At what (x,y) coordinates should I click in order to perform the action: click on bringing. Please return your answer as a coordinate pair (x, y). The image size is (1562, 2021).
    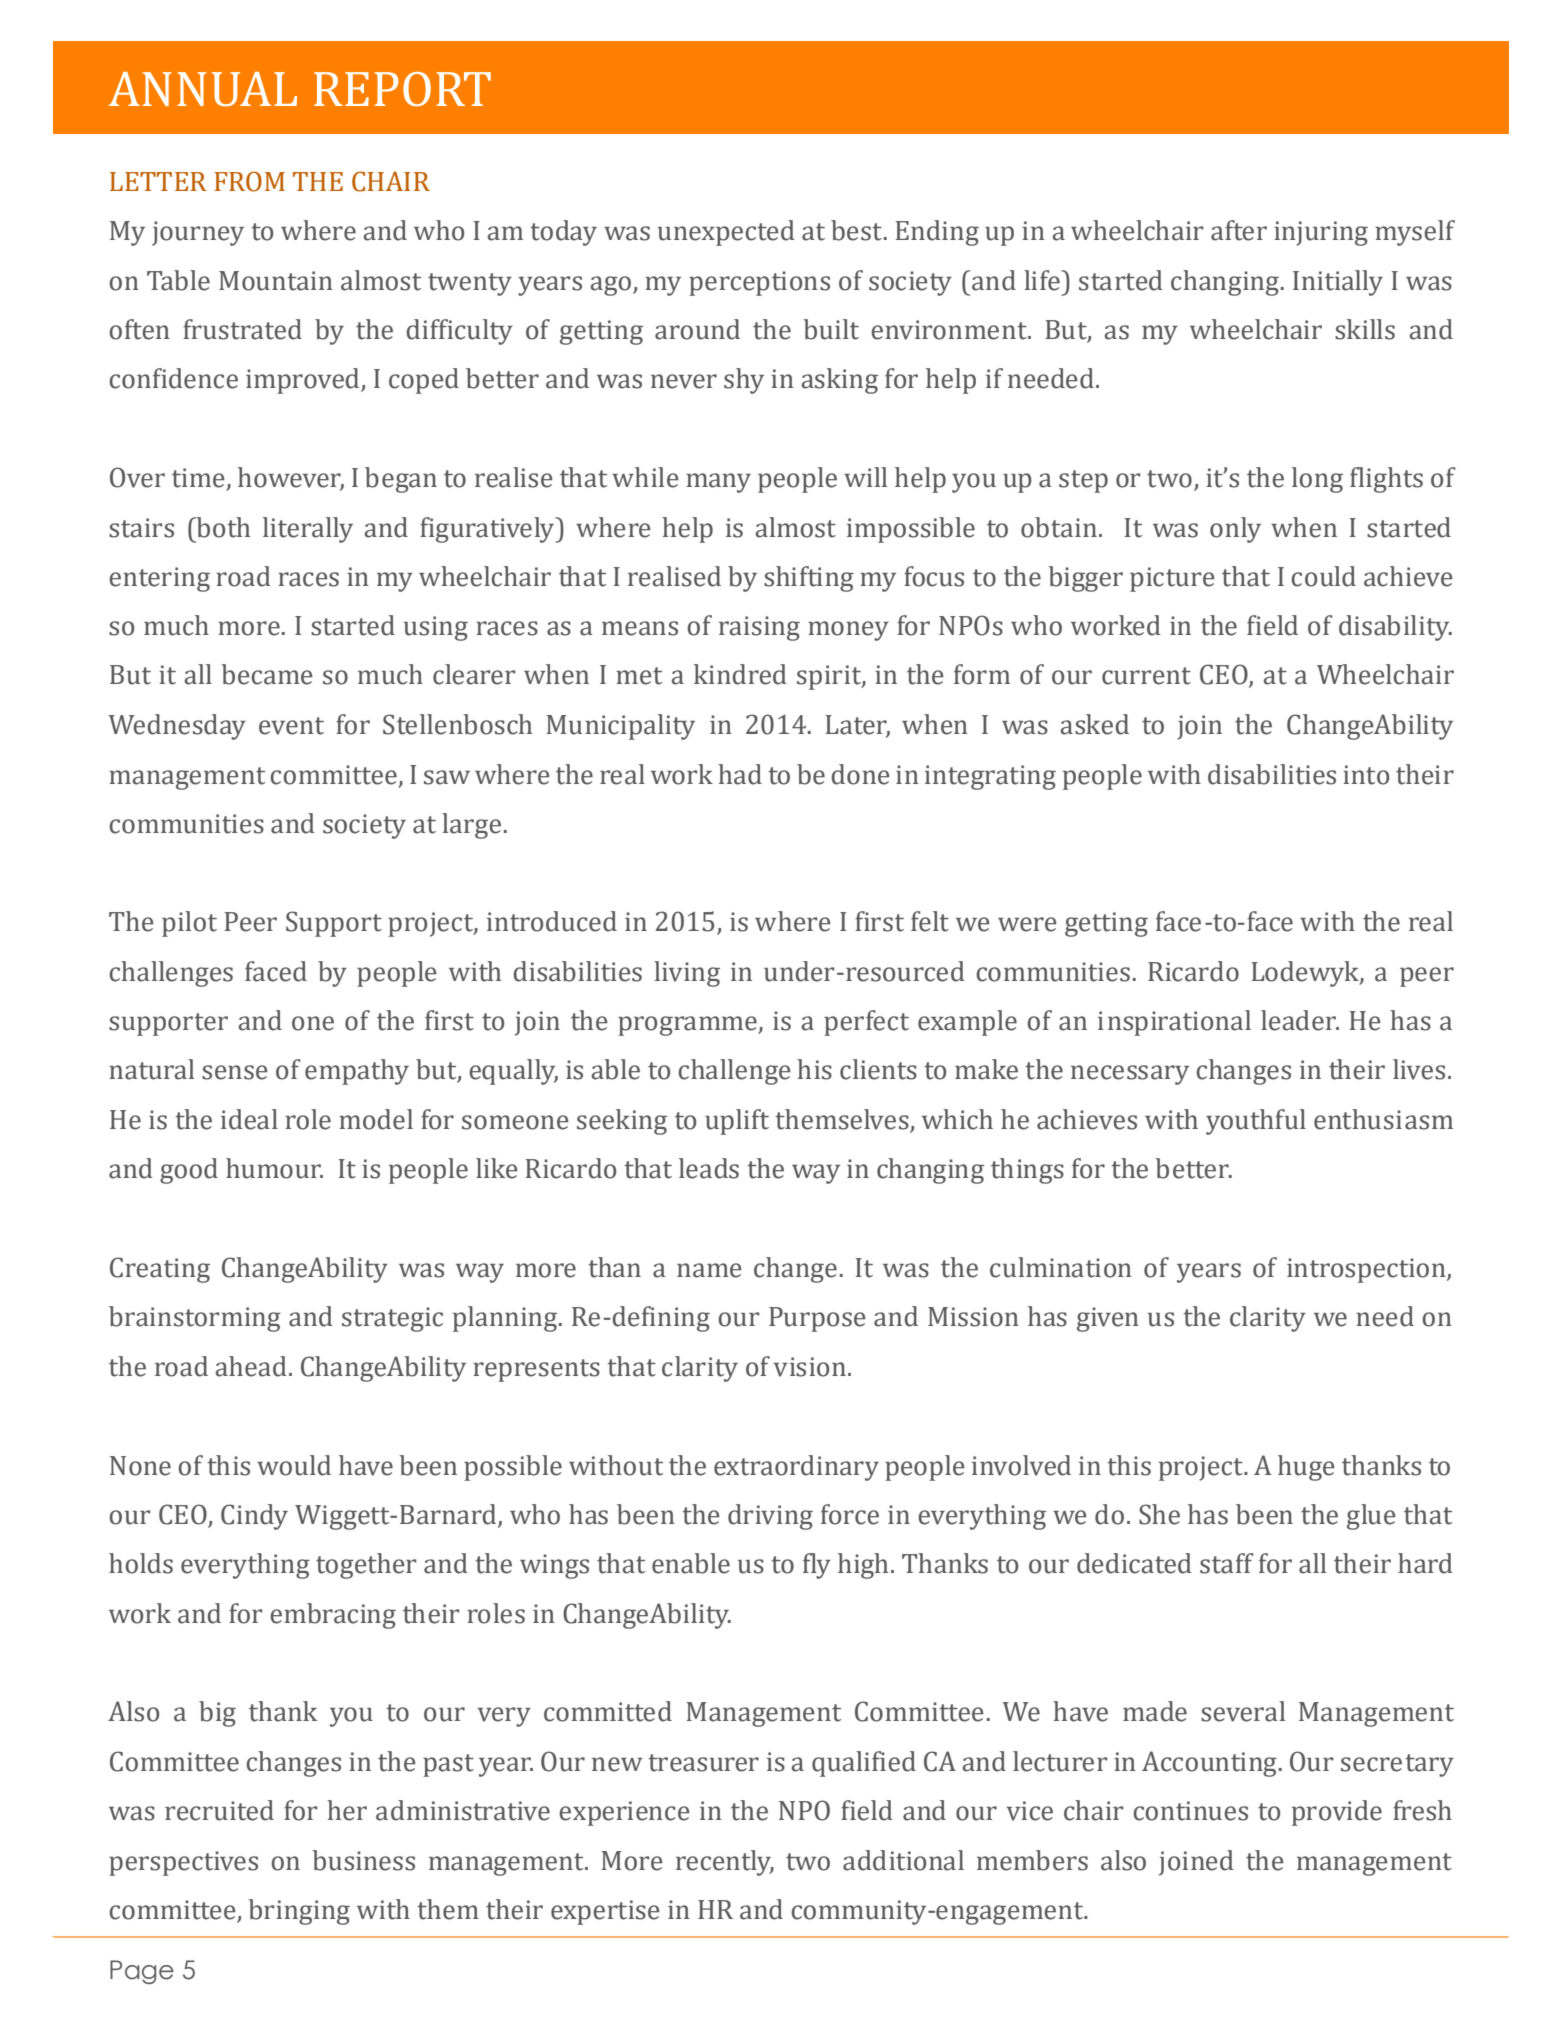
    Looking at the image, I should click on (299, 1912).
